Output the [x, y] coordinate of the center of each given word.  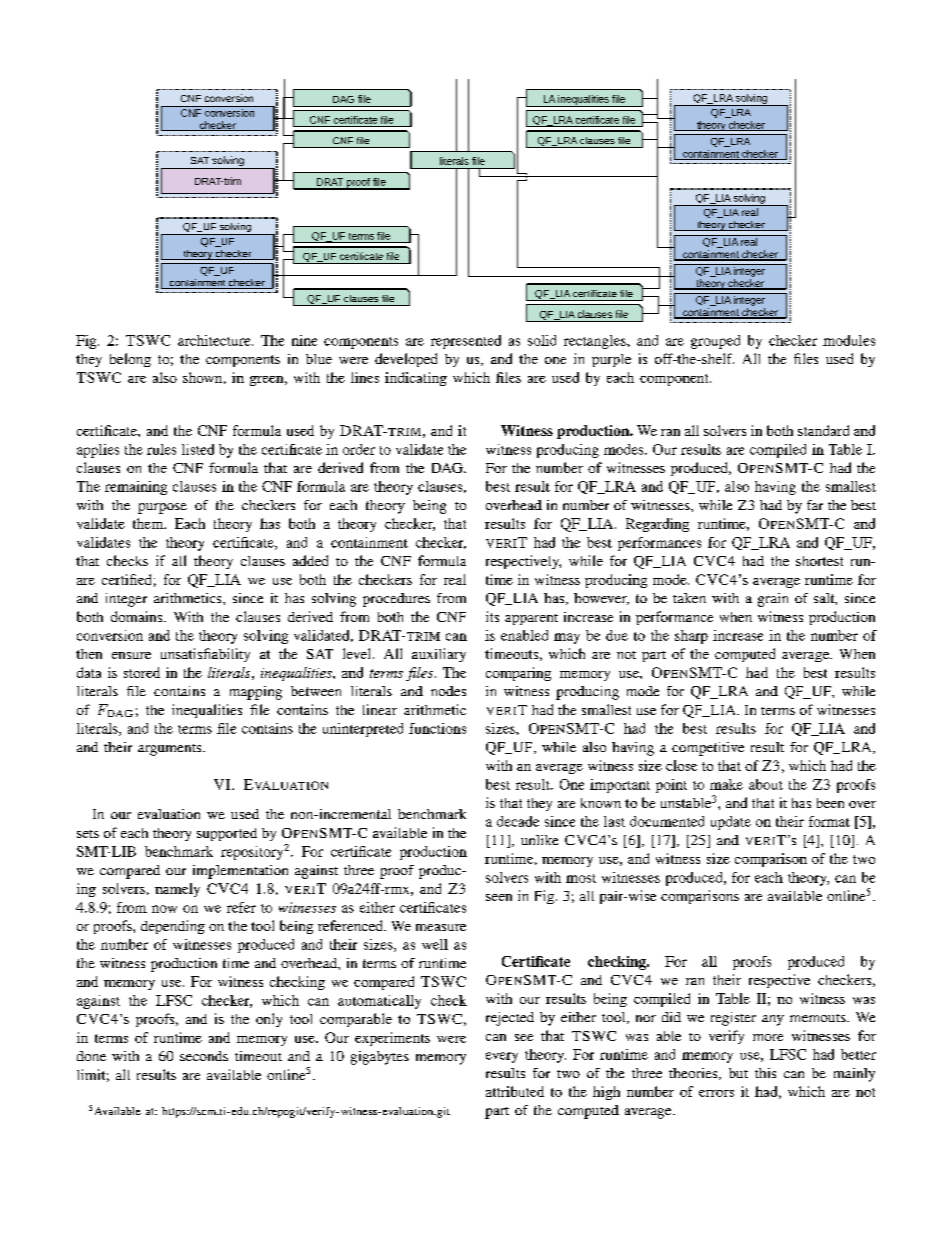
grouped [715, 342]
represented [466, 342]
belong [130, 360]
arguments [171, 750]
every [502, 1057]
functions [437, 728]
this [765, 1073]
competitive [708, 749]
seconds [204, 1056]
